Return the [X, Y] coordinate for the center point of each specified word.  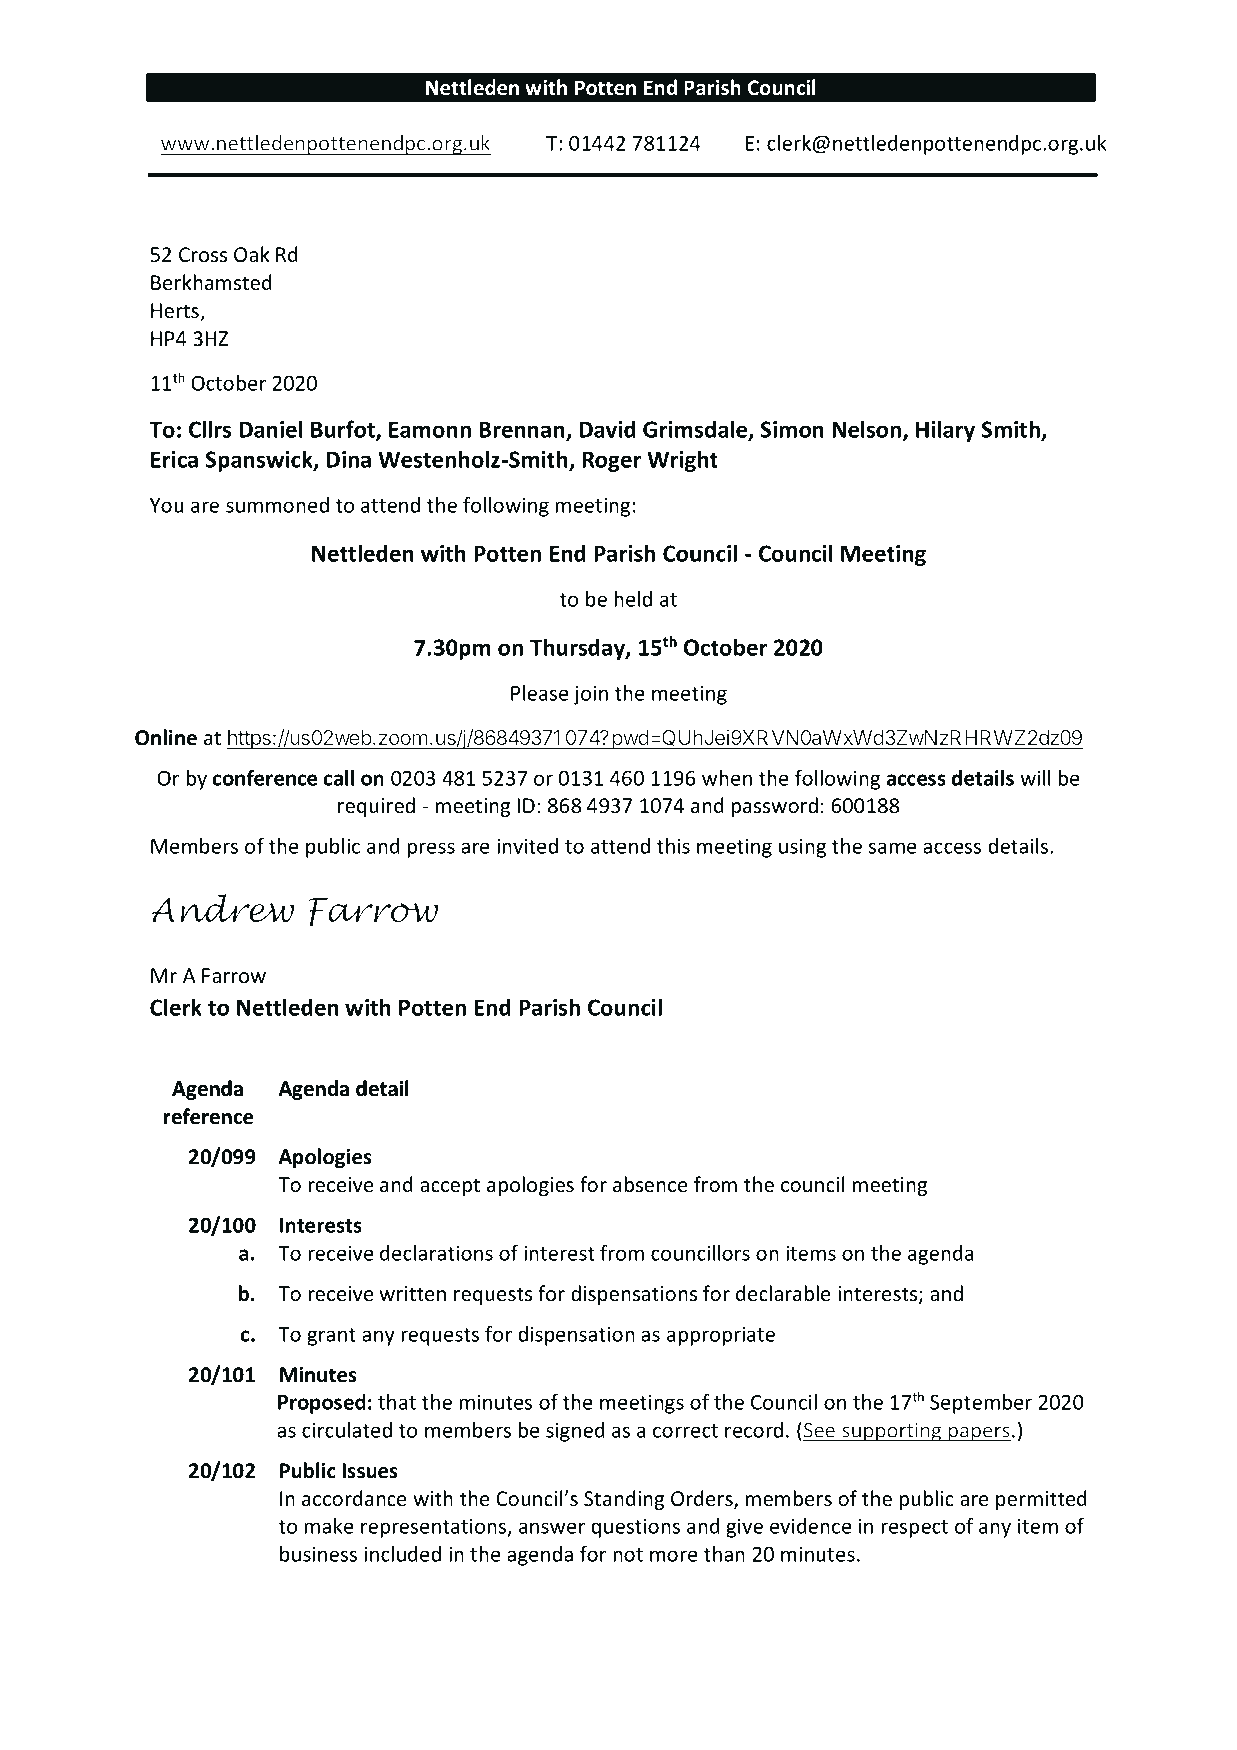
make [329, 1526]
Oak [252, 254]
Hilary [945, 431]
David [607, 429]
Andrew [222, 908]
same [893, 848]
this [673, 846]
